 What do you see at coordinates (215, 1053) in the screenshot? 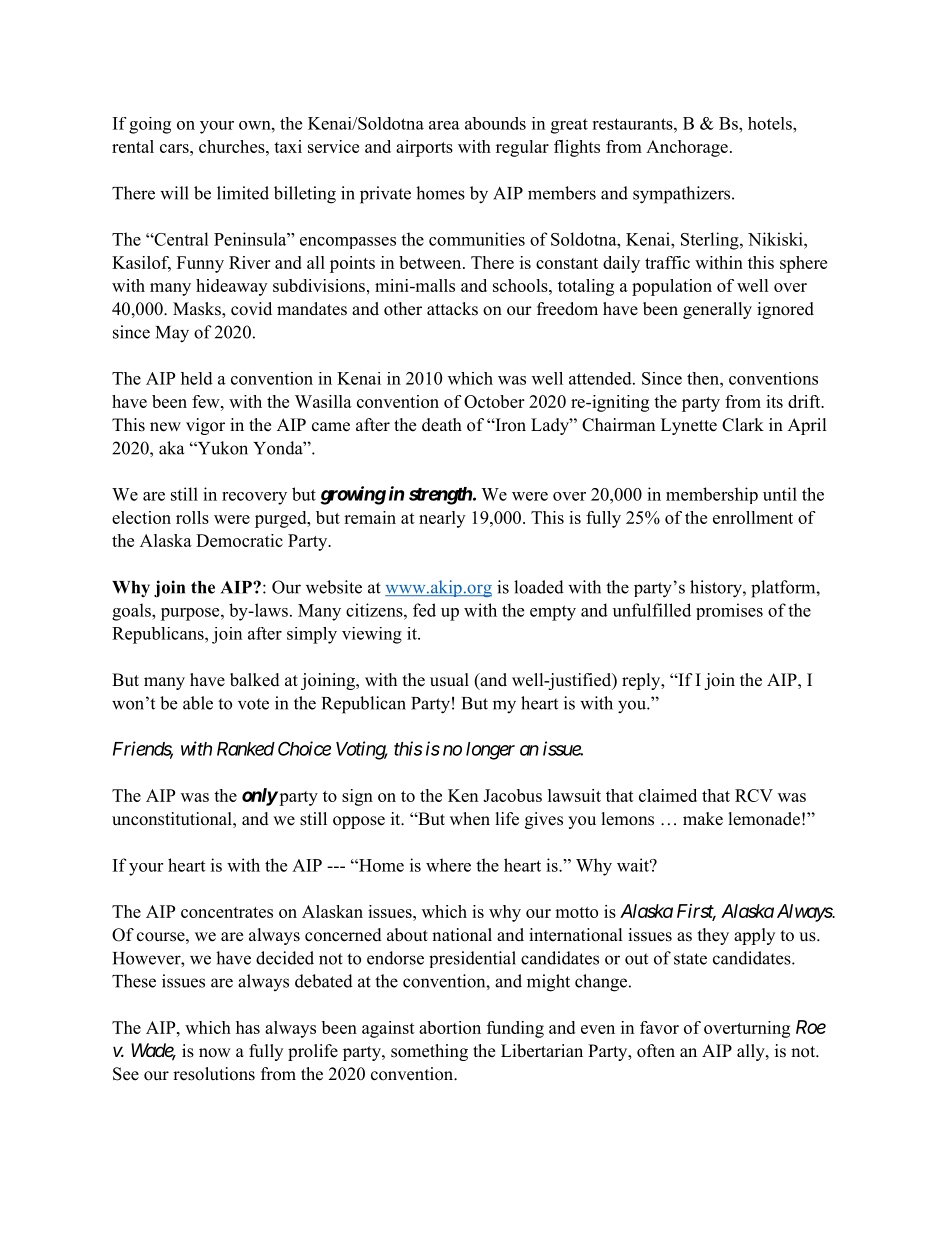
I see `now` at bounding box center [215, 1053].
